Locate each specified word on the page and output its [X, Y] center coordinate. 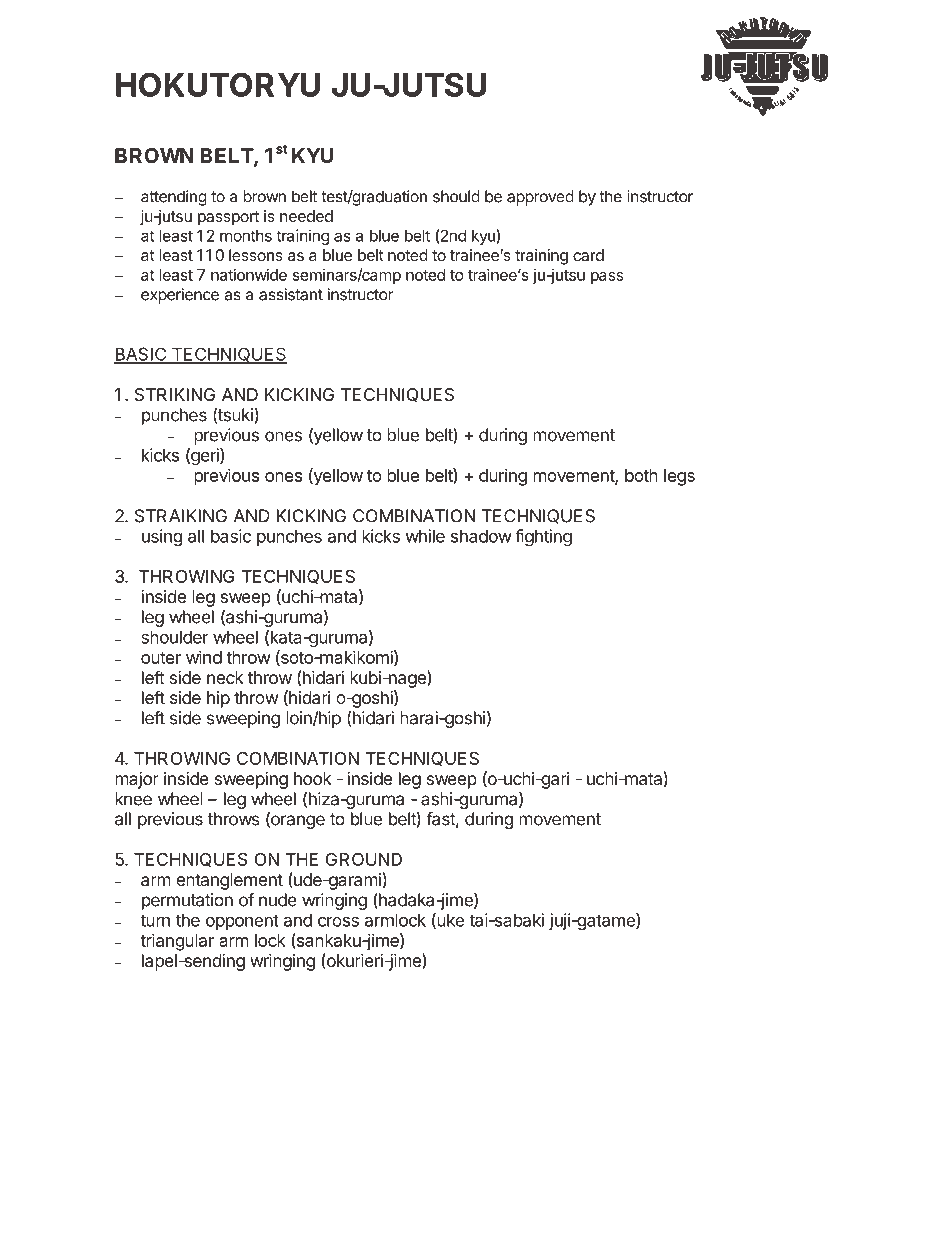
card [588, 255]
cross [338, 921]
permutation [187, 901]
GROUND [364, 859]
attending [174, 198]
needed [306, 216]
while [425, 536]
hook [313, 778]
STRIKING [175, 394]
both [641, 475]
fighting [543, 538]
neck [225, 677]
